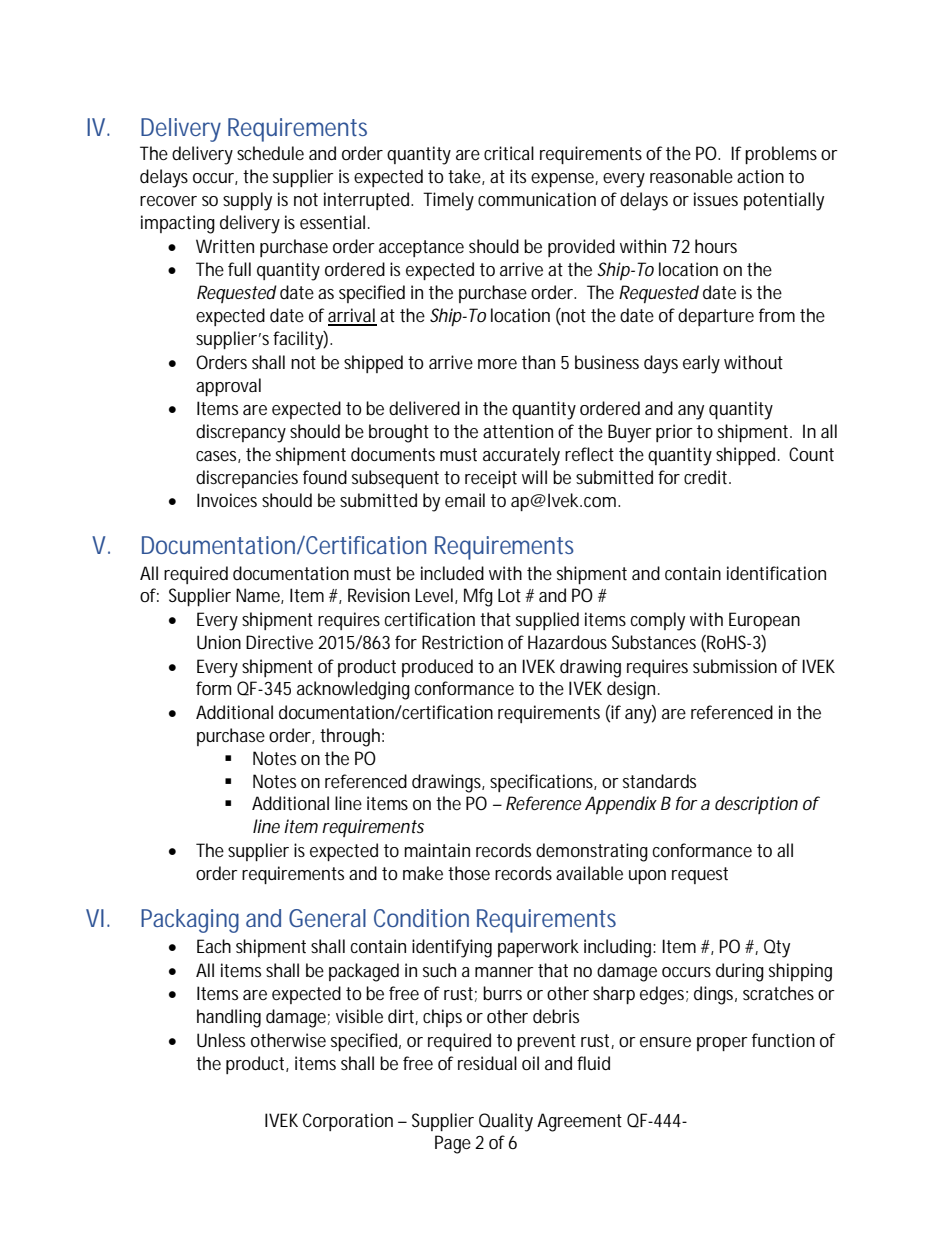 This image has width=952, height=1233. I want to click on European, so click(764, 621).
